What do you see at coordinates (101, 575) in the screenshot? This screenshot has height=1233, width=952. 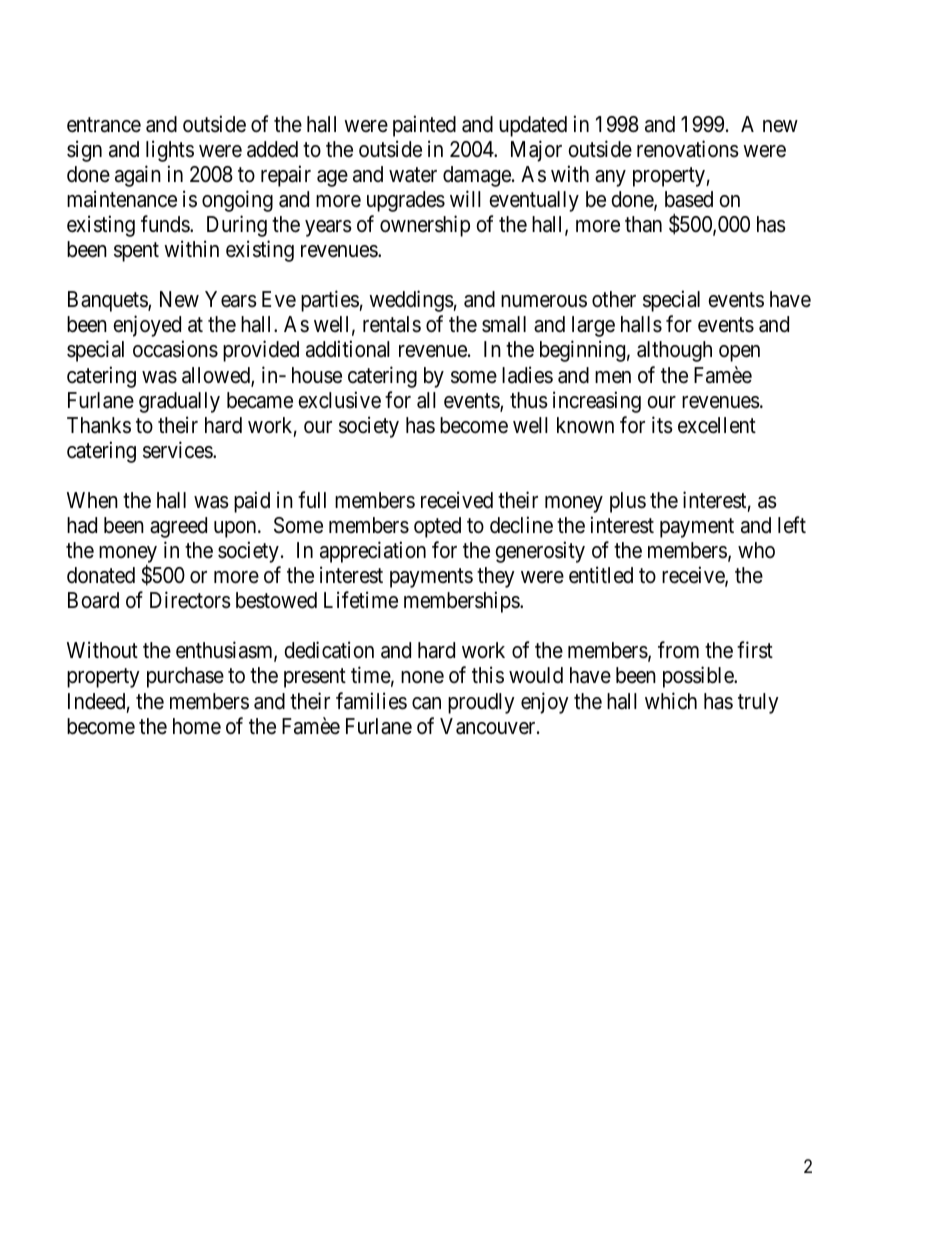 I see `donated` at bounding box center [101, 575].
